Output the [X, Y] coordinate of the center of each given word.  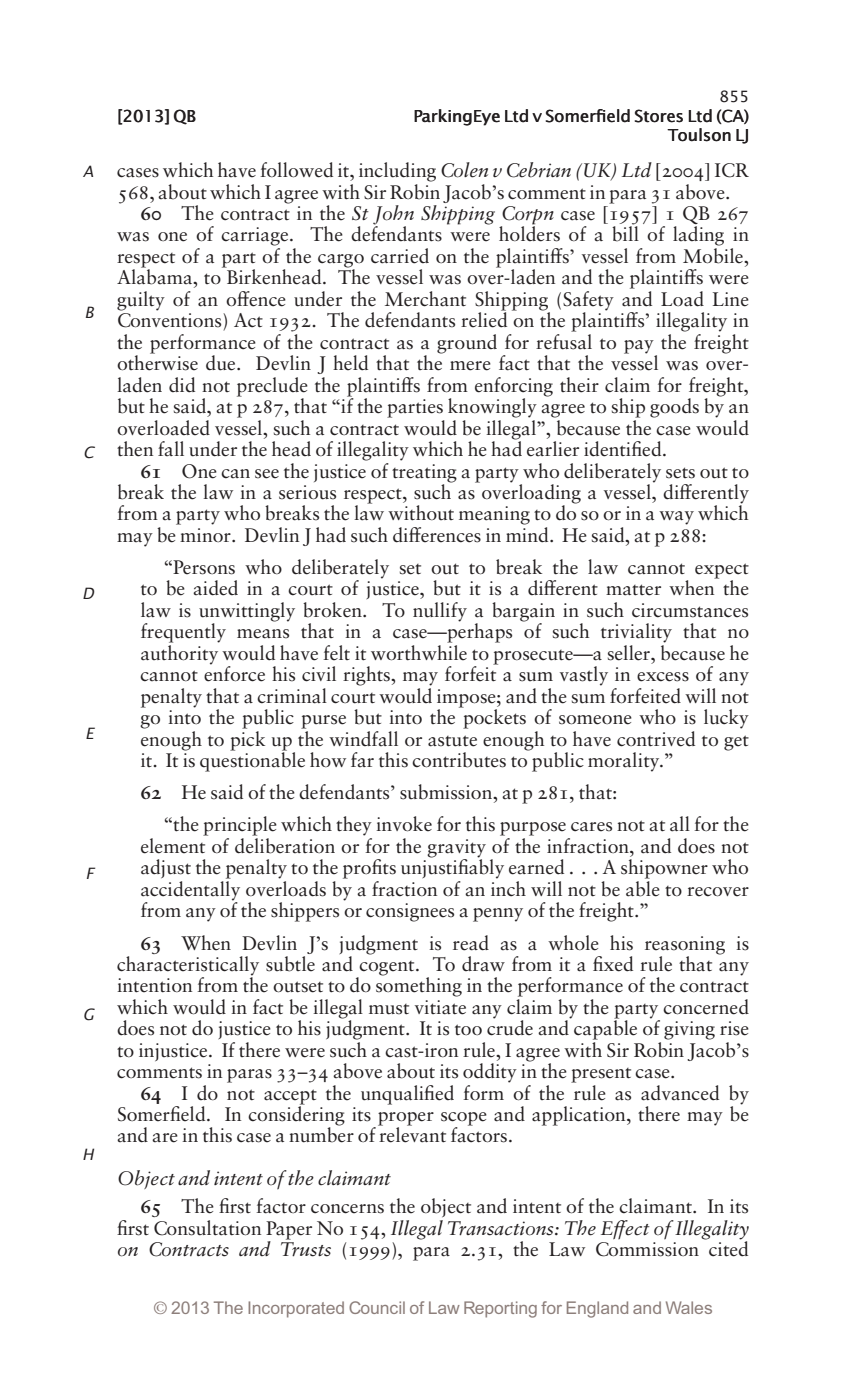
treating [424, 473]
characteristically [188, 965]
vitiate [440, 1007]
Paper [289, 1230]
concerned [706, 1007]
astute [452, 741]
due [222, 363]
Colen [464, 170]
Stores [659, 116]
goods [674, 408]
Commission [647, 1249]
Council [377, 1307]
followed [296, 170]
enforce [234, 673]
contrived [656, 739]
